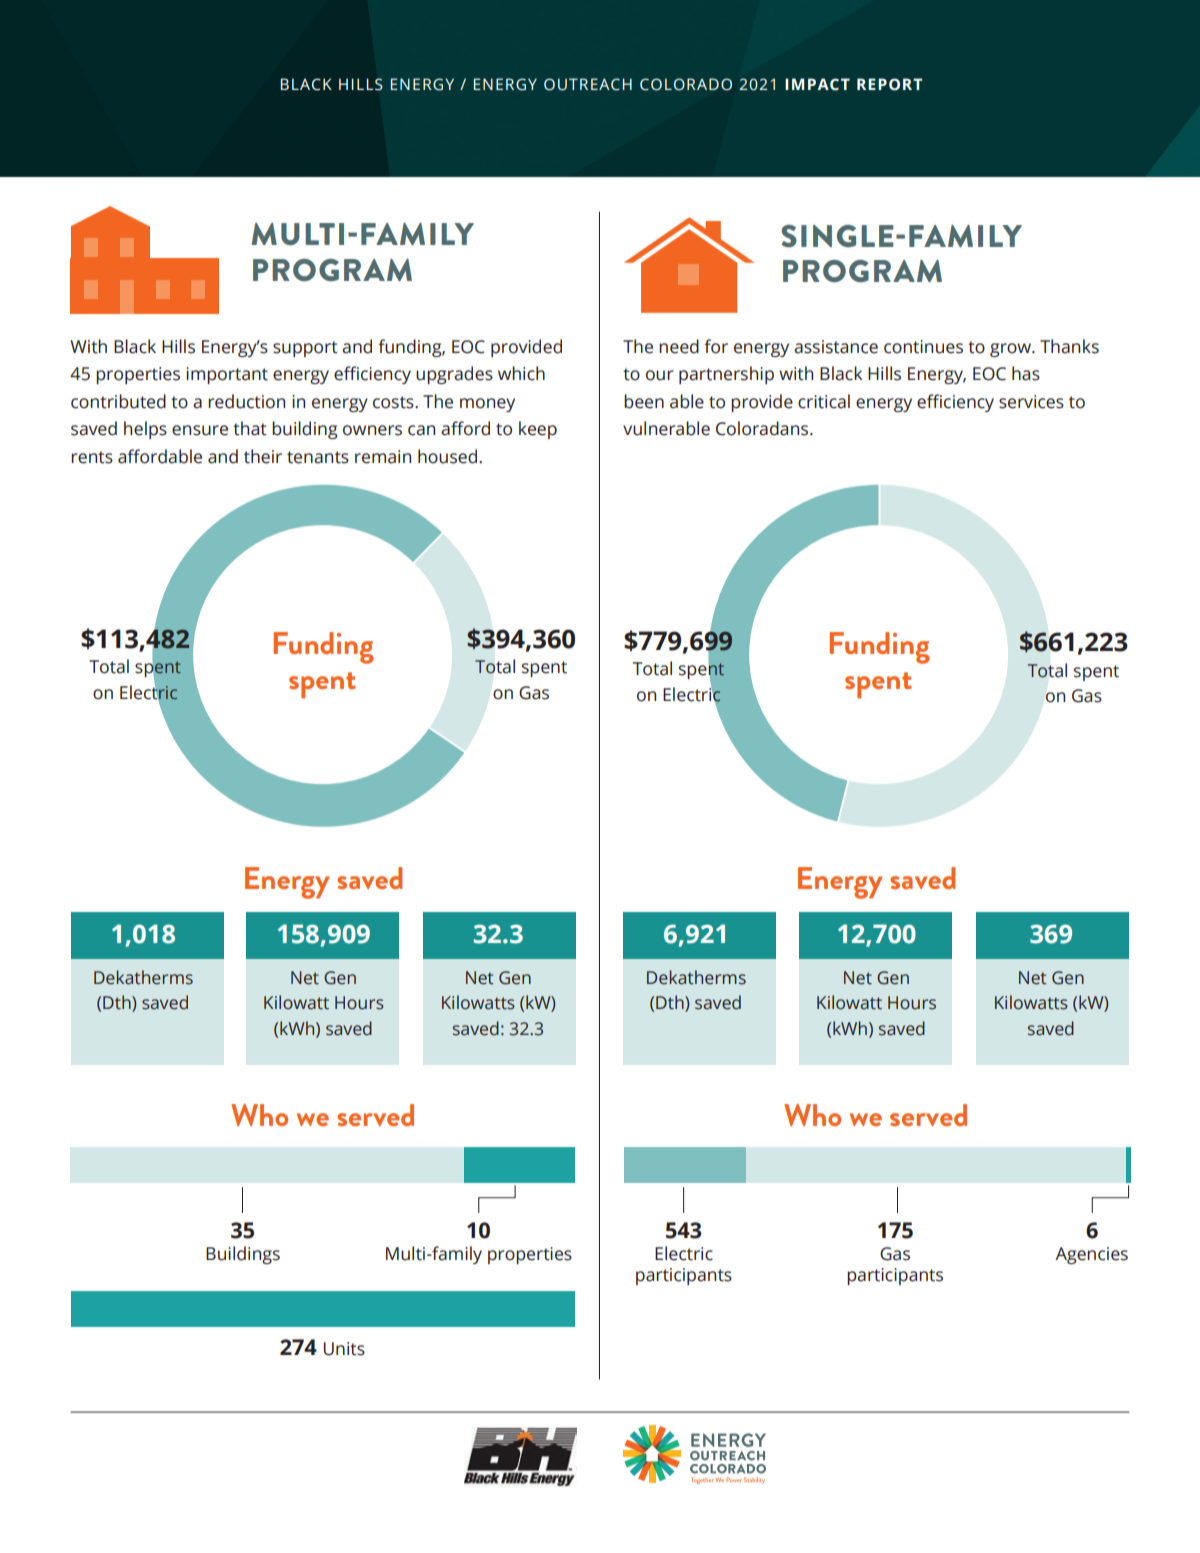  Describe the element at coordinates (263, 456) in the image. I see `their` at that location.
